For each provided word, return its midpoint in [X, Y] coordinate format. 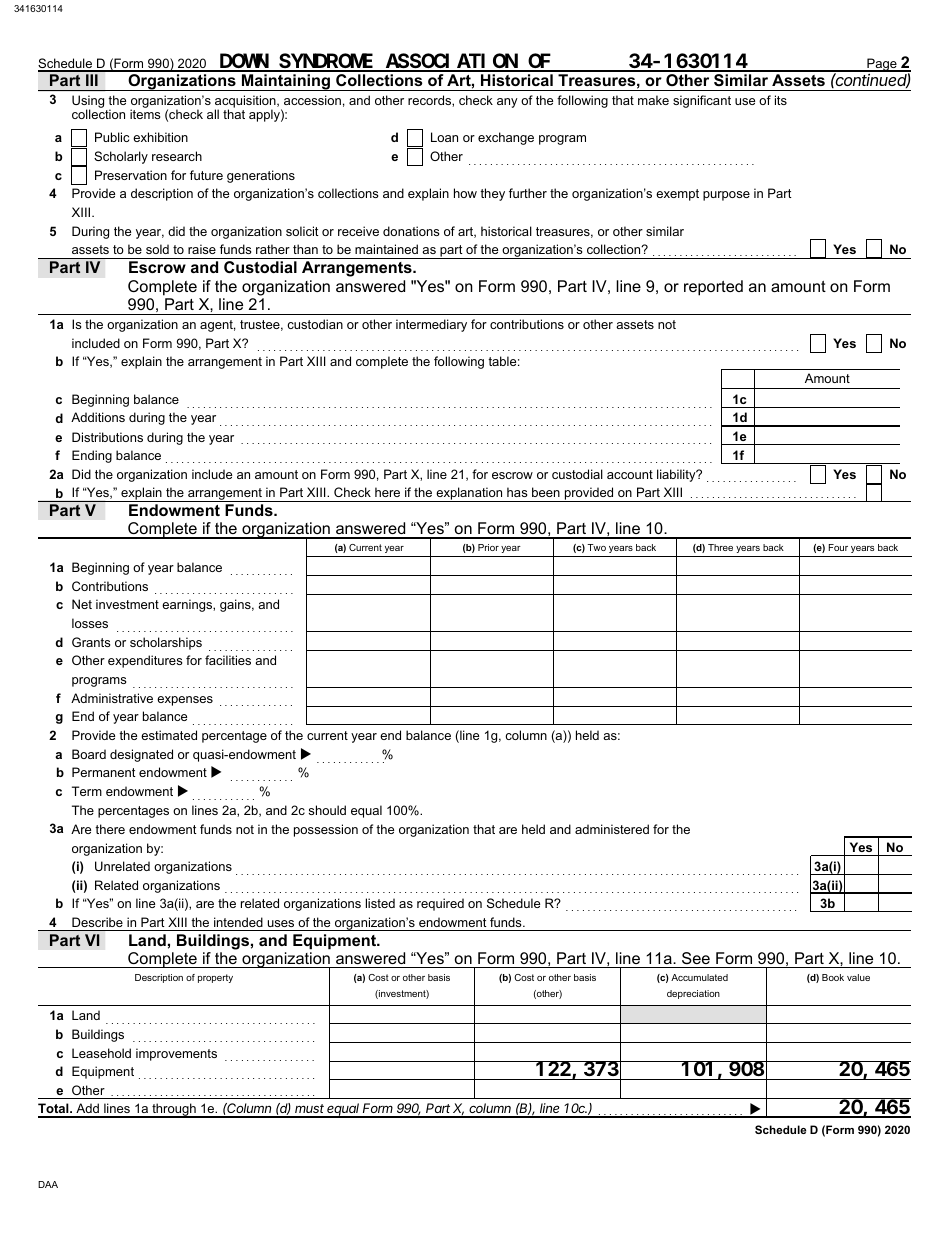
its [781, 100]
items [145, 113]
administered [612, 829]
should [327, 810]
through [174, 1110]
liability [677, 475]
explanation [469, 494]
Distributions [107, 437]
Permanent [104, 772]
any [507, 103]
